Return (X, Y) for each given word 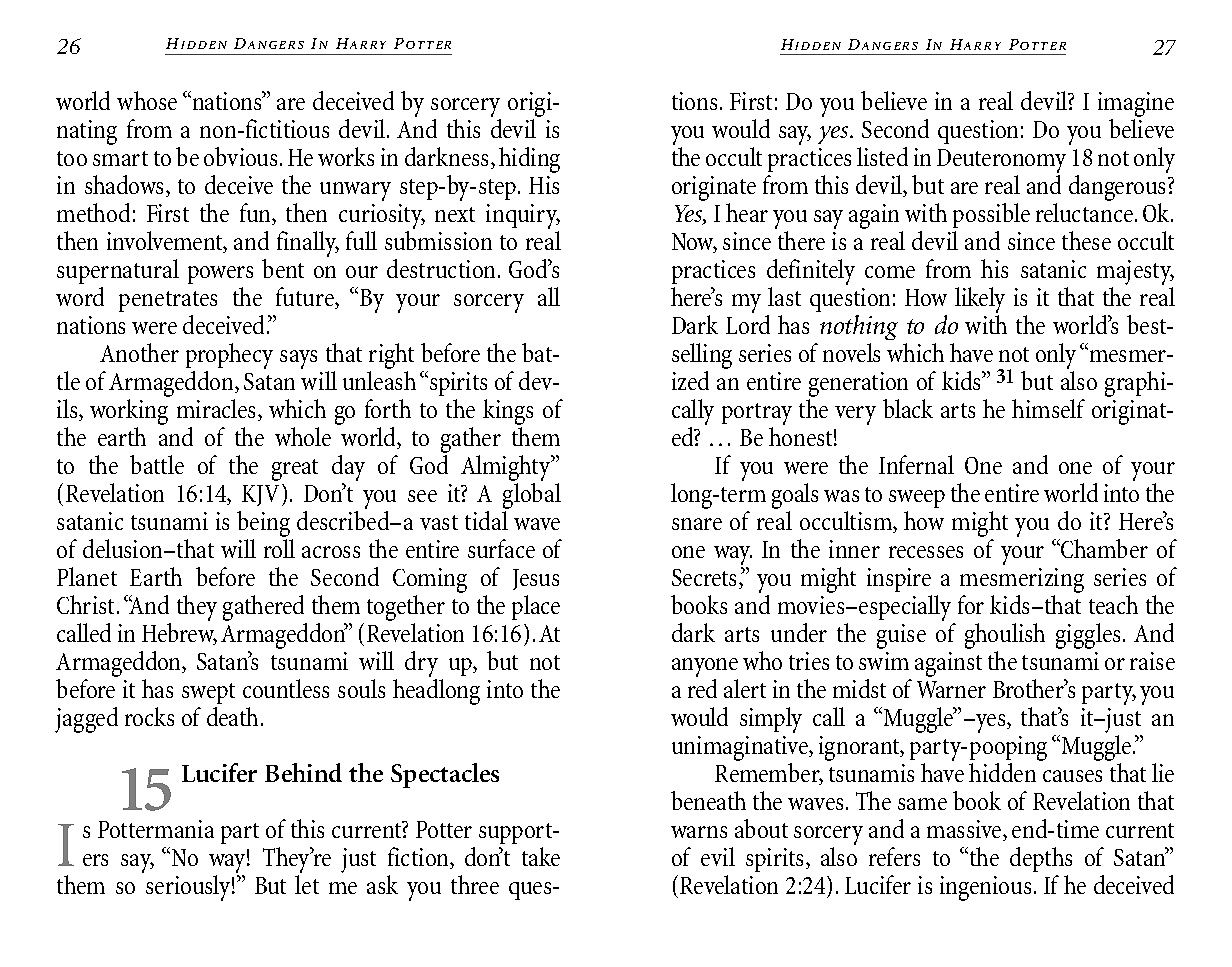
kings (508, 413)
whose (147, 100)
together (406, 609)
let (307, 884)
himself (1048, 408)
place (536, 607)
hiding (529, 160)
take (541, 856)
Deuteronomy (1001, 161)
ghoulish (1005, 637)
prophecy (229, 357)
